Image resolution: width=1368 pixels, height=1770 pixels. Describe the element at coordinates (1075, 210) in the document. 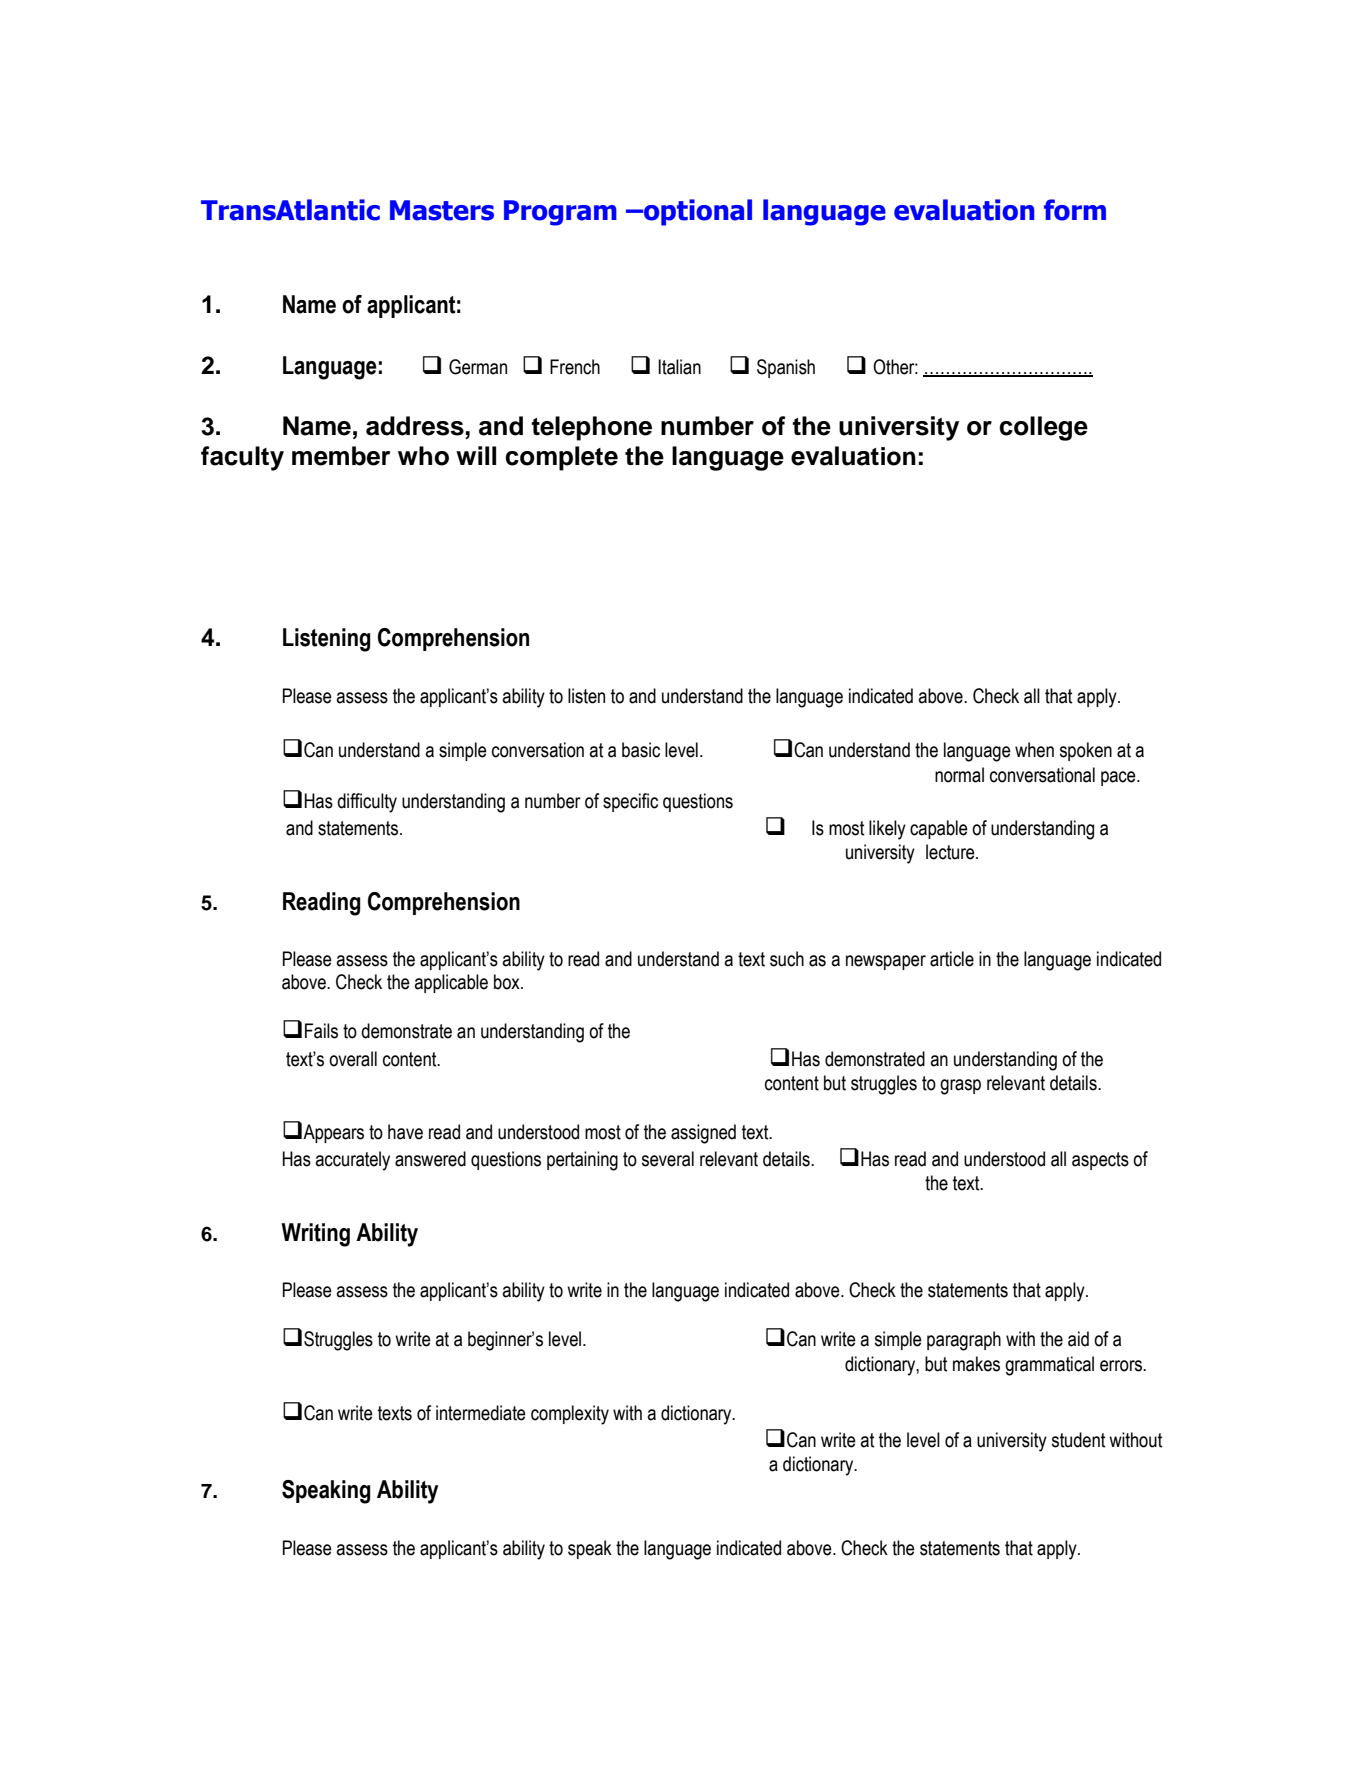

I see `form` at that location.
